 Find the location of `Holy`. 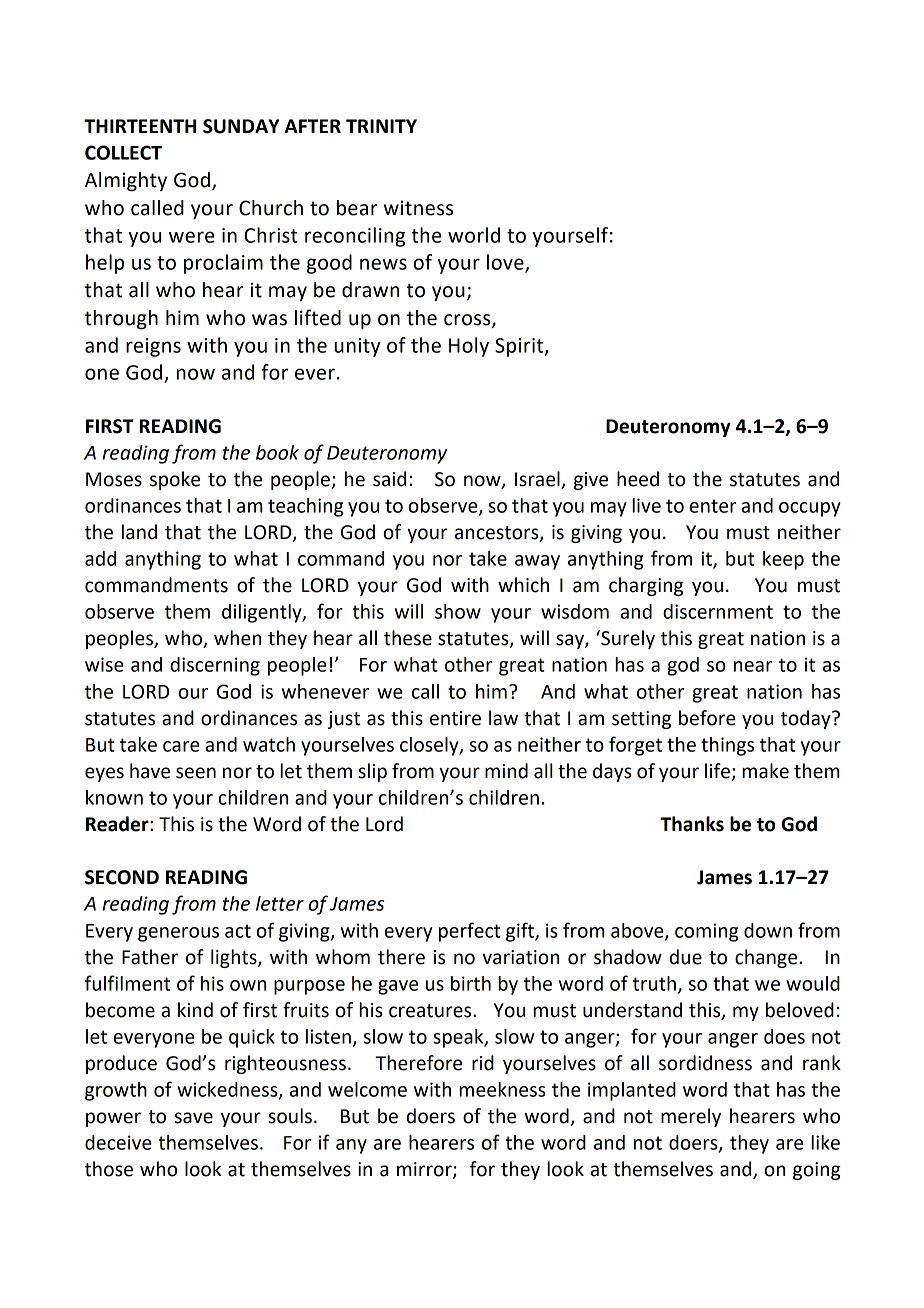

Holy is located at coordinates (469, 347).
